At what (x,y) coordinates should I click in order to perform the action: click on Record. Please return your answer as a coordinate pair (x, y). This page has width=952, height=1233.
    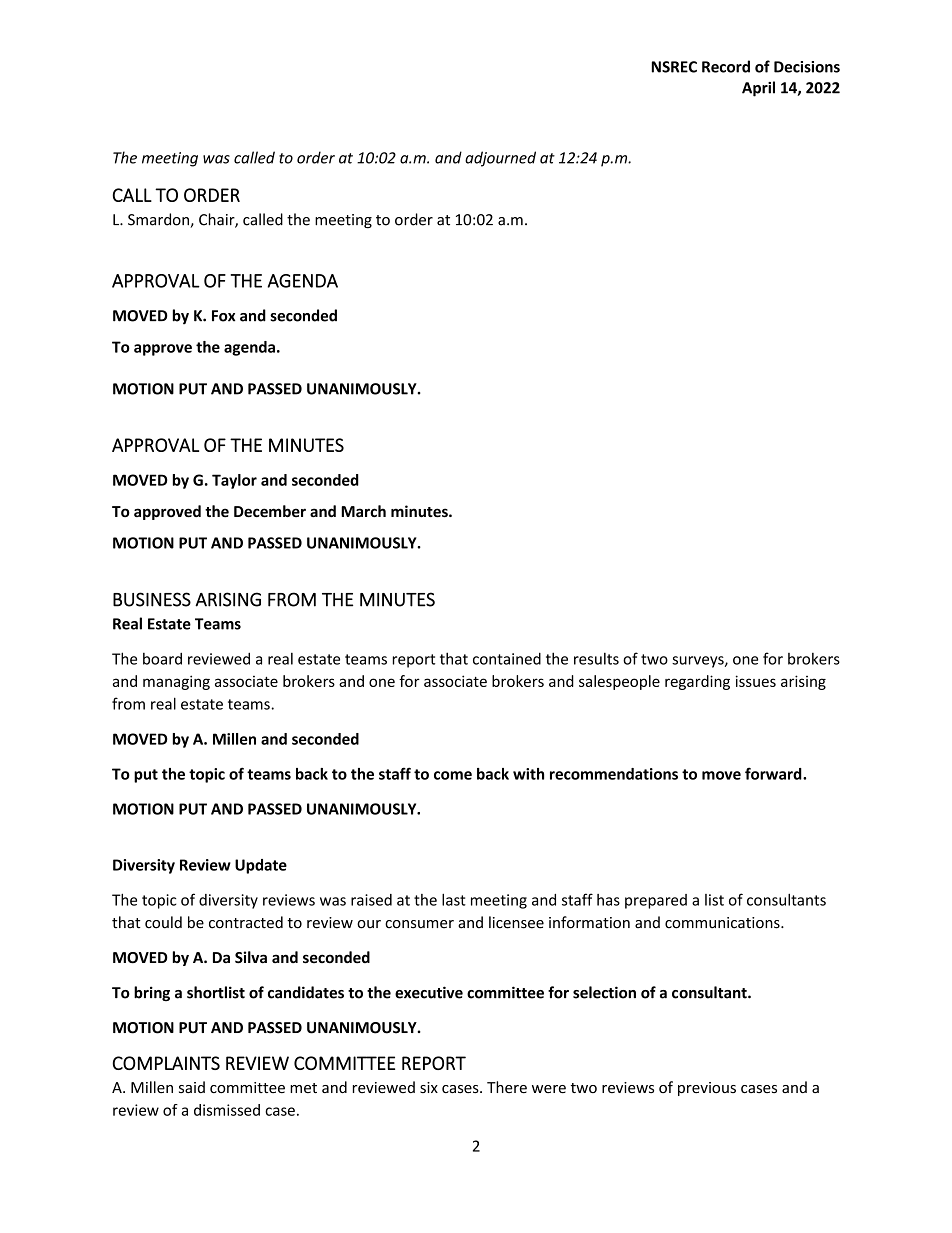
    Looking at the image, I should click on (726, 66).
